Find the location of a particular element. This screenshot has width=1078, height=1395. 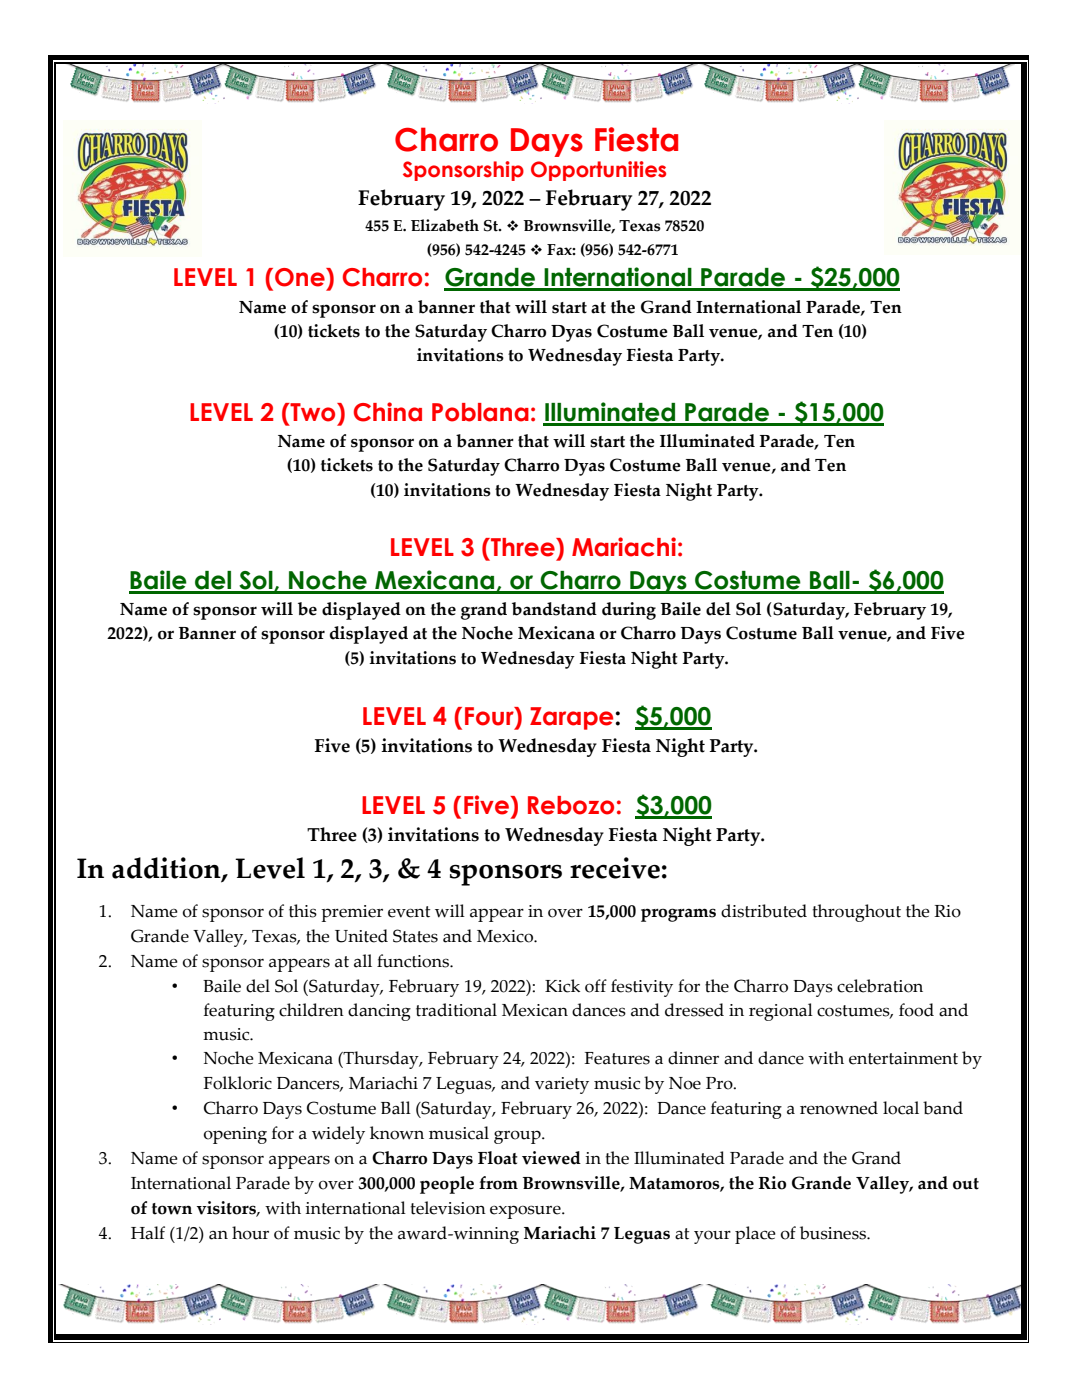

China is located at coordinates (388, 412).
